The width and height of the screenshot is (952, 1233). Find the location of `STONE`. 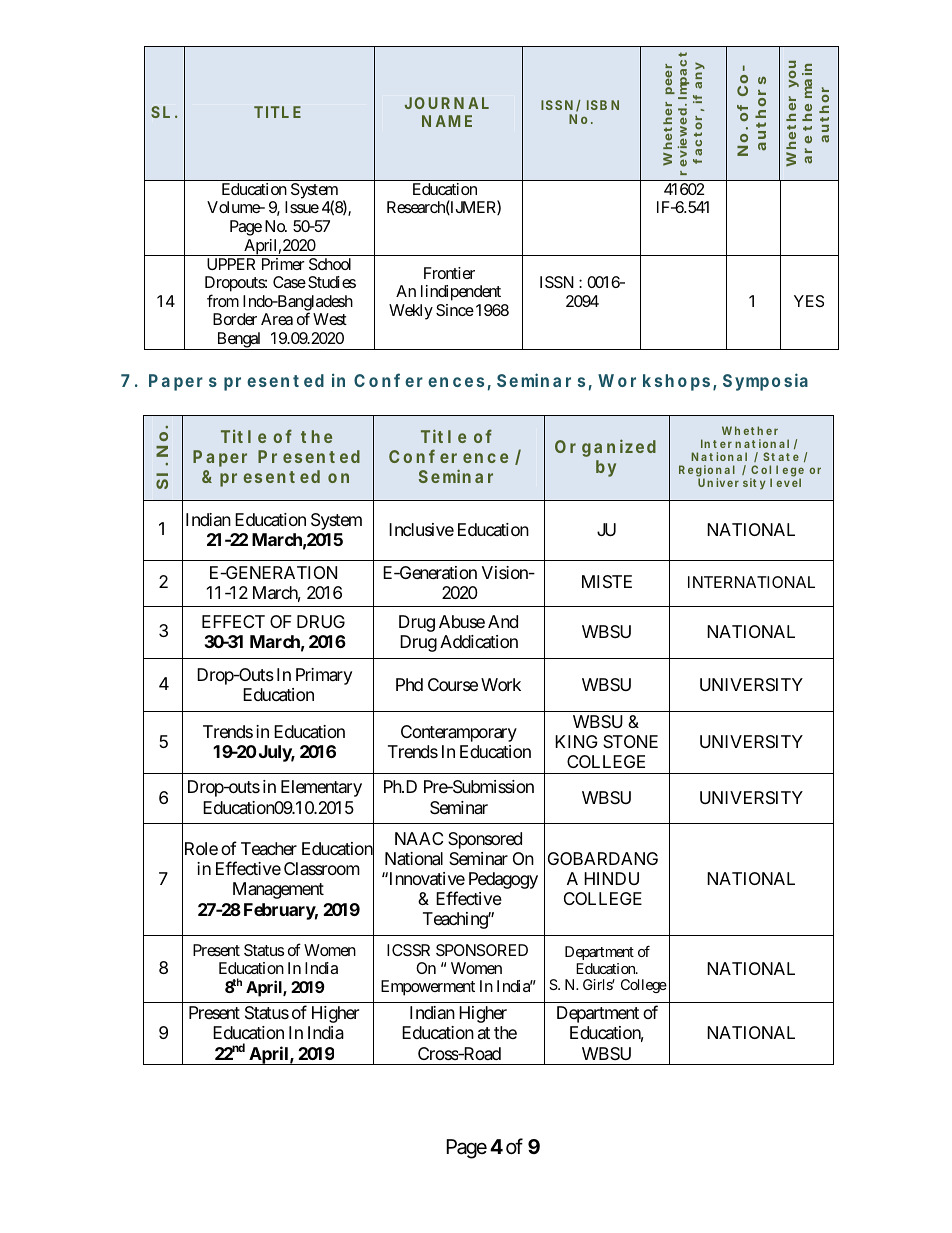

STONE is located at coordinates (630, 741).
